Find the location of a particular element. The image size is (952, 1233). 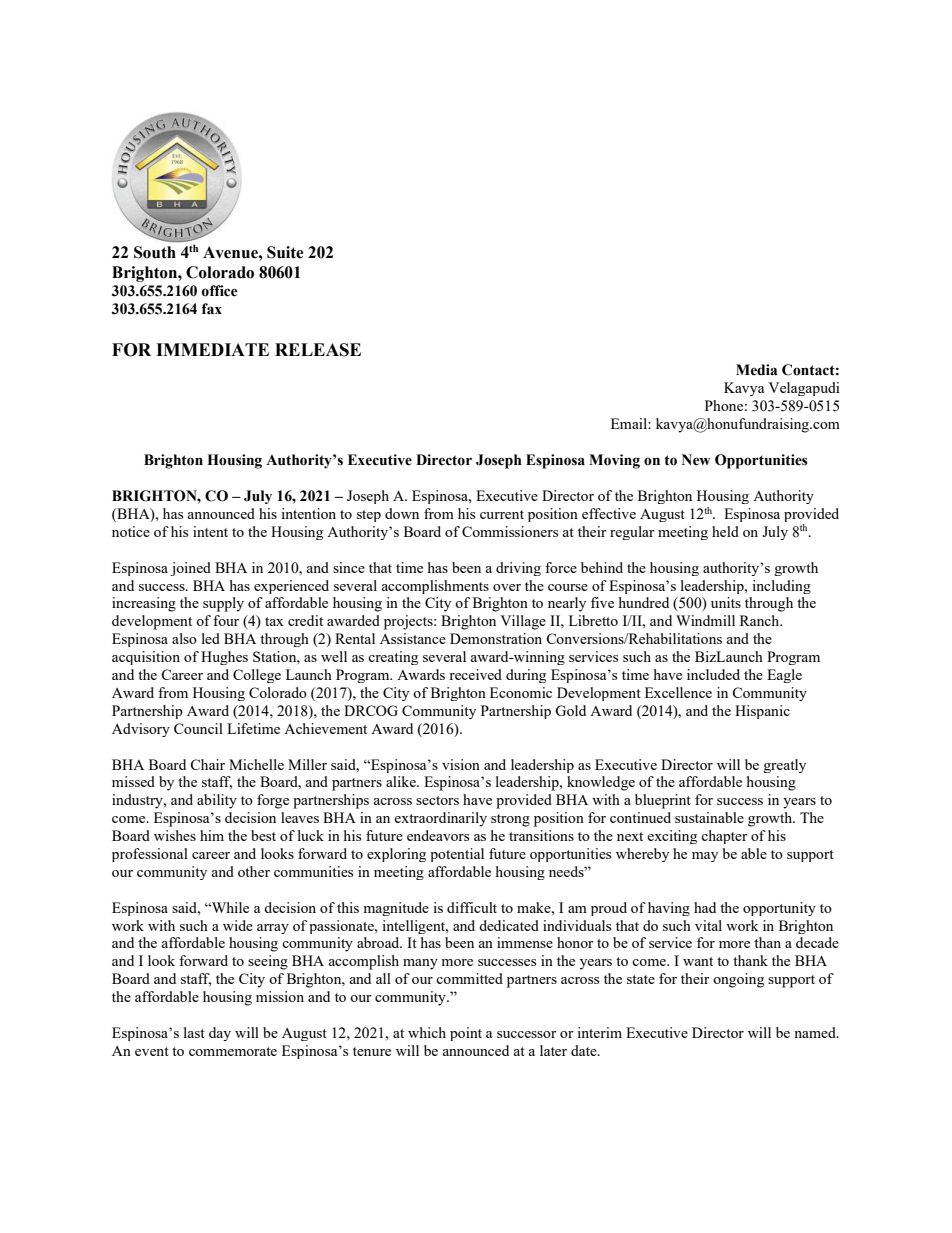

day is located at coordinates (220, 1034).
